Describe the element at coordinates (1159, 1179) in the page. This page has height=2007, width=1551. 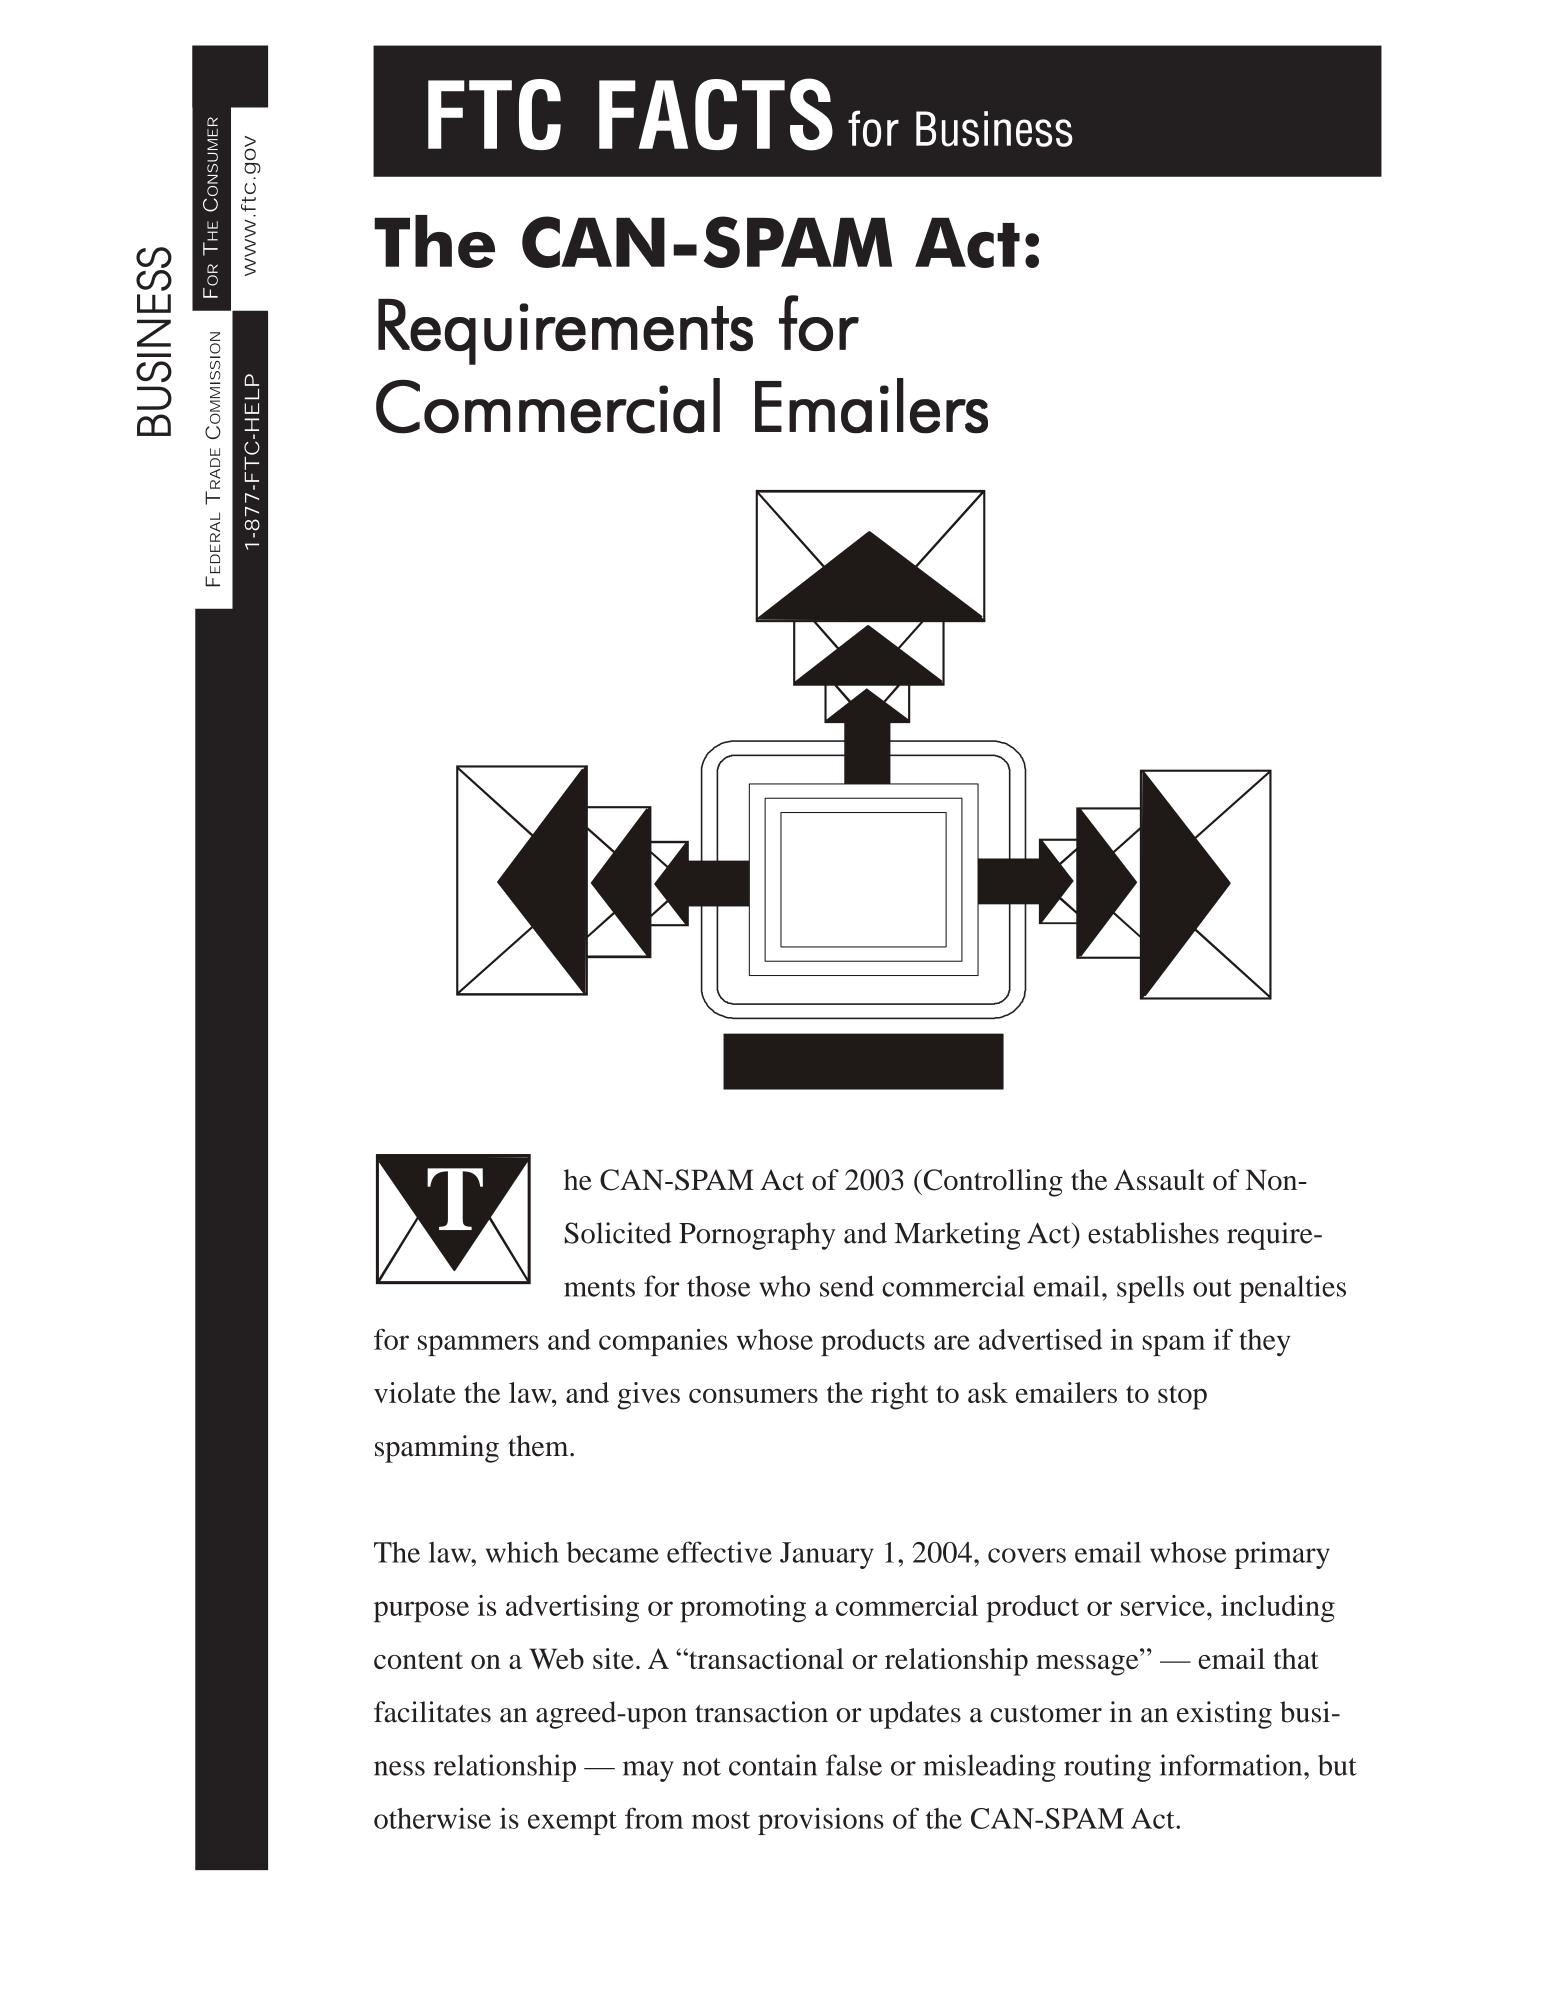
I see `Assault` at that location.
